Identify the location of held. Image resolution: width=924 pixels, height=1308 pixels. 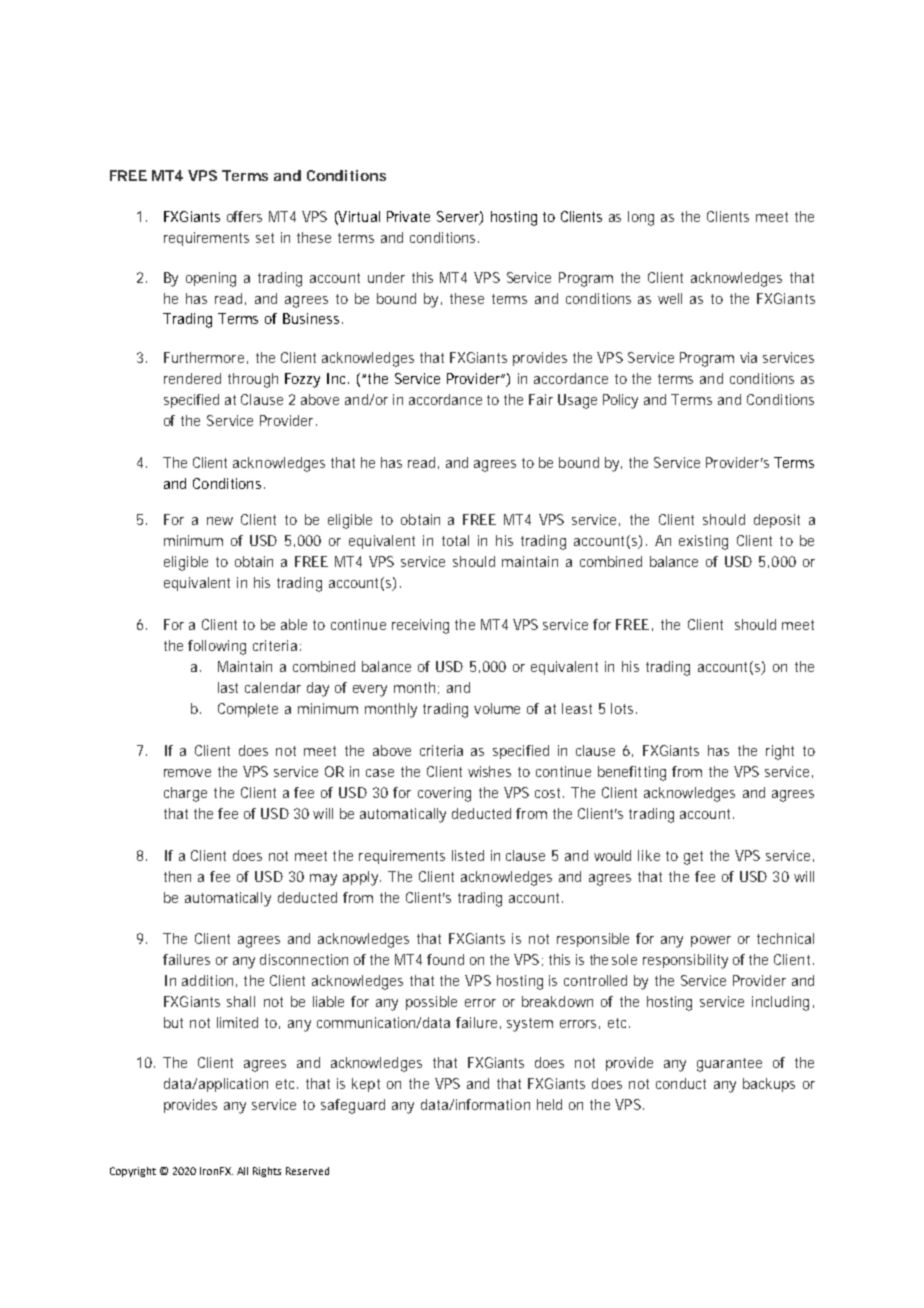
(549, 1104).
